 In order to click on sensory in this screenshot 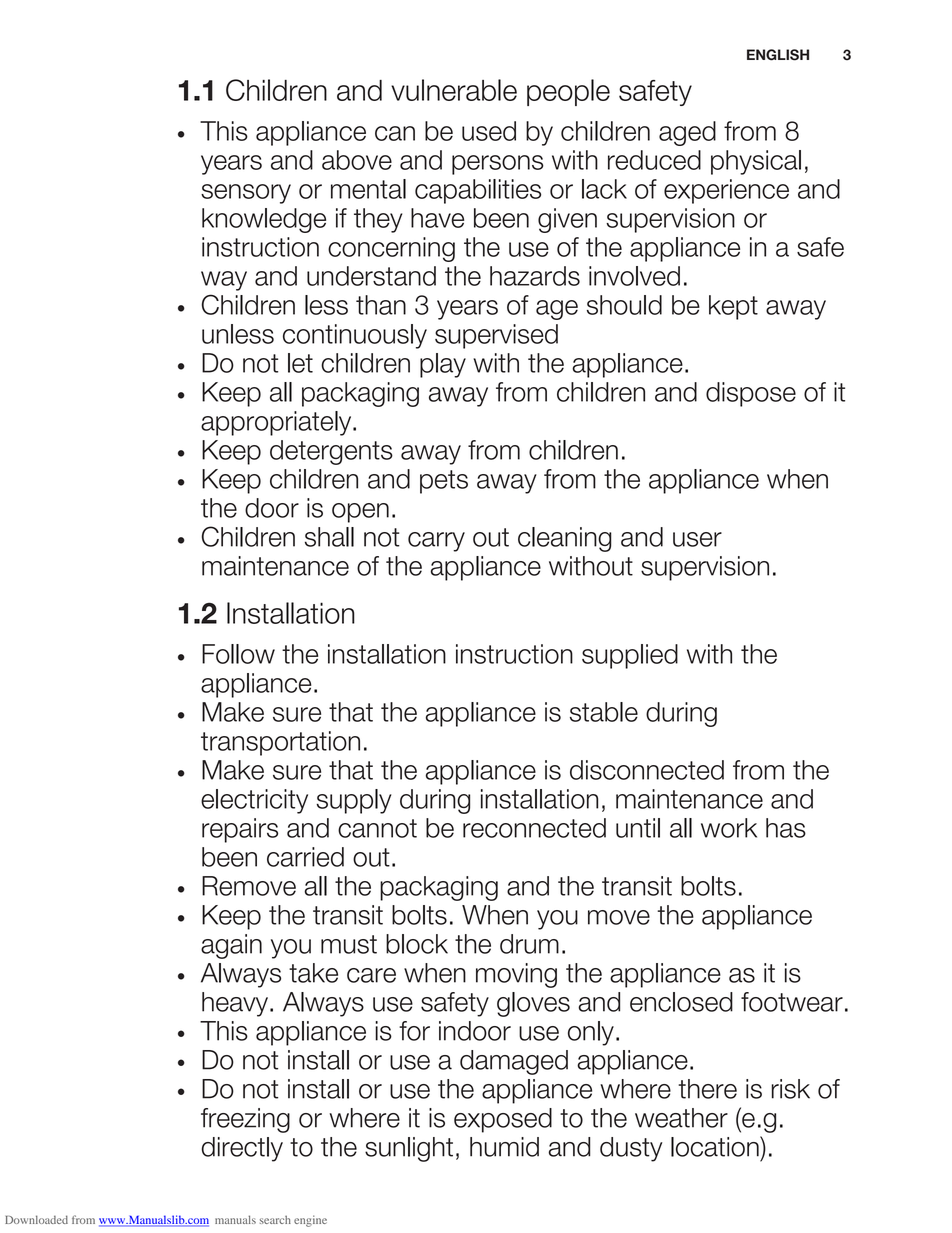, I will do `click(246, 194)`.
